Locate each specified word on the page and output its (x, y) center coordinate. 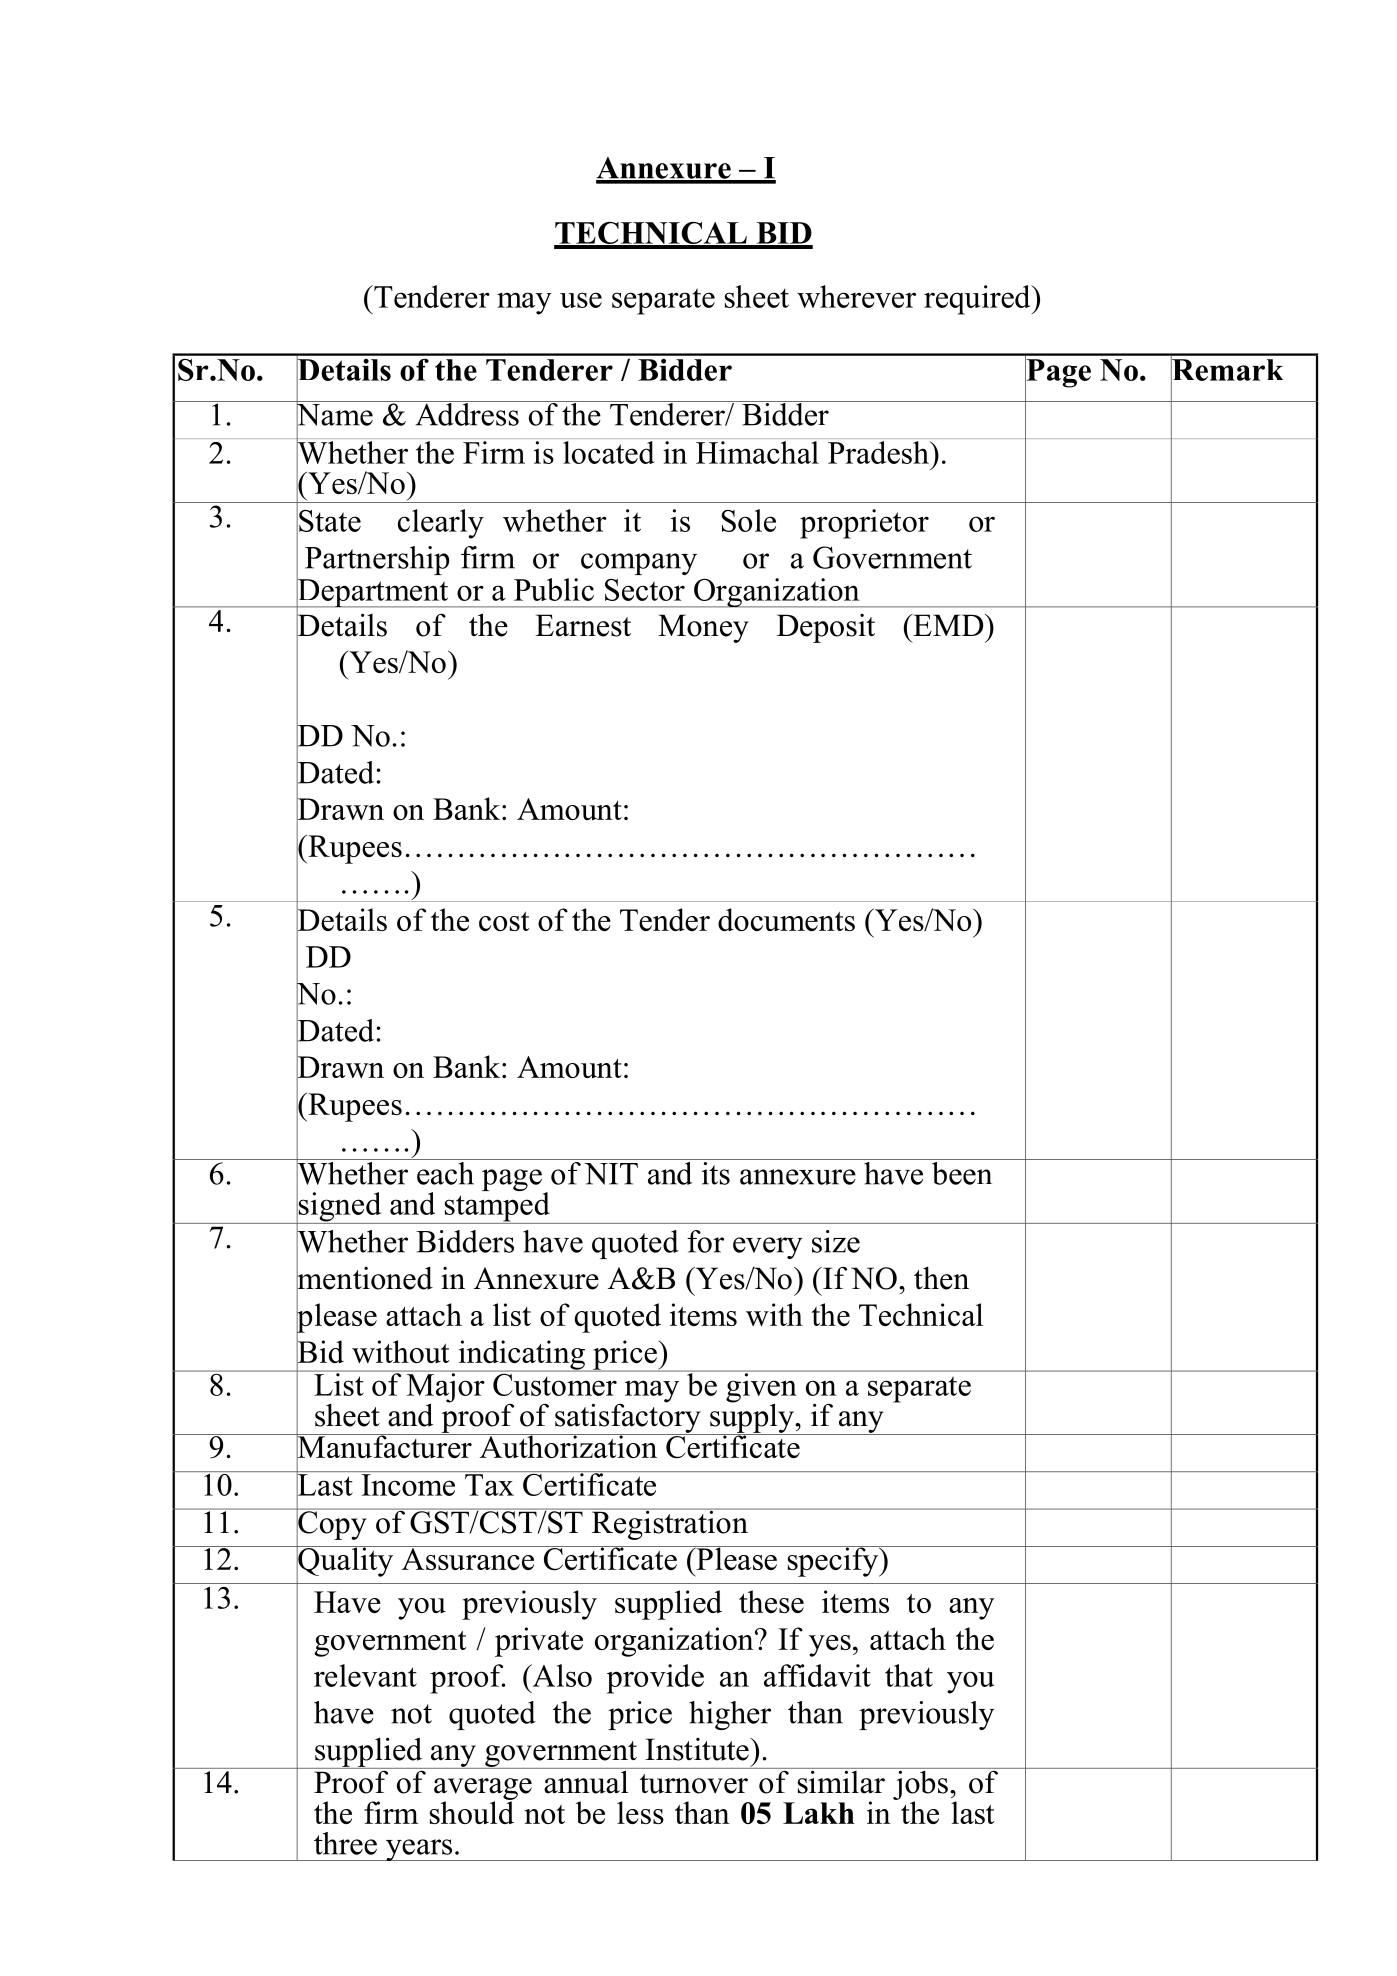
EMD (948, 625)
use (581, 300)
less (640, 1812)
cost (504, 921)
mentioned (364, 1278)
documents (786, 919)
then (941, 1278)
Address (467, 413)
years (419, 1850)
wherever (856, 296)
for (705, 1241)
